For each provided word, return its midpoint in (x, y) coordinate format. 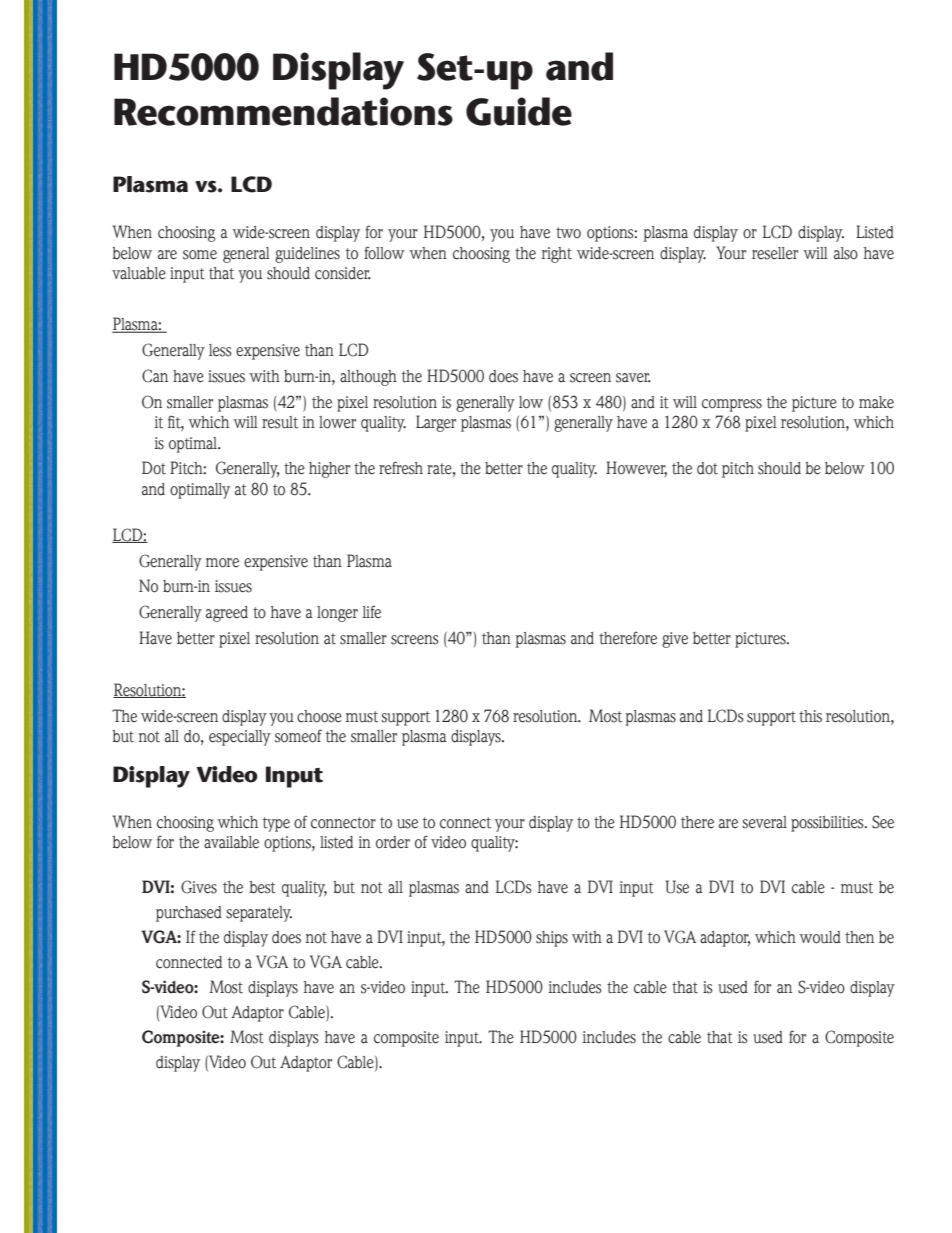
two (568, 233)
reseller (775, 253)
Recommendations (283, 111)
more (222, 563)
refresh (401, 468)
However (636, 469)
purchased (189, 914)
